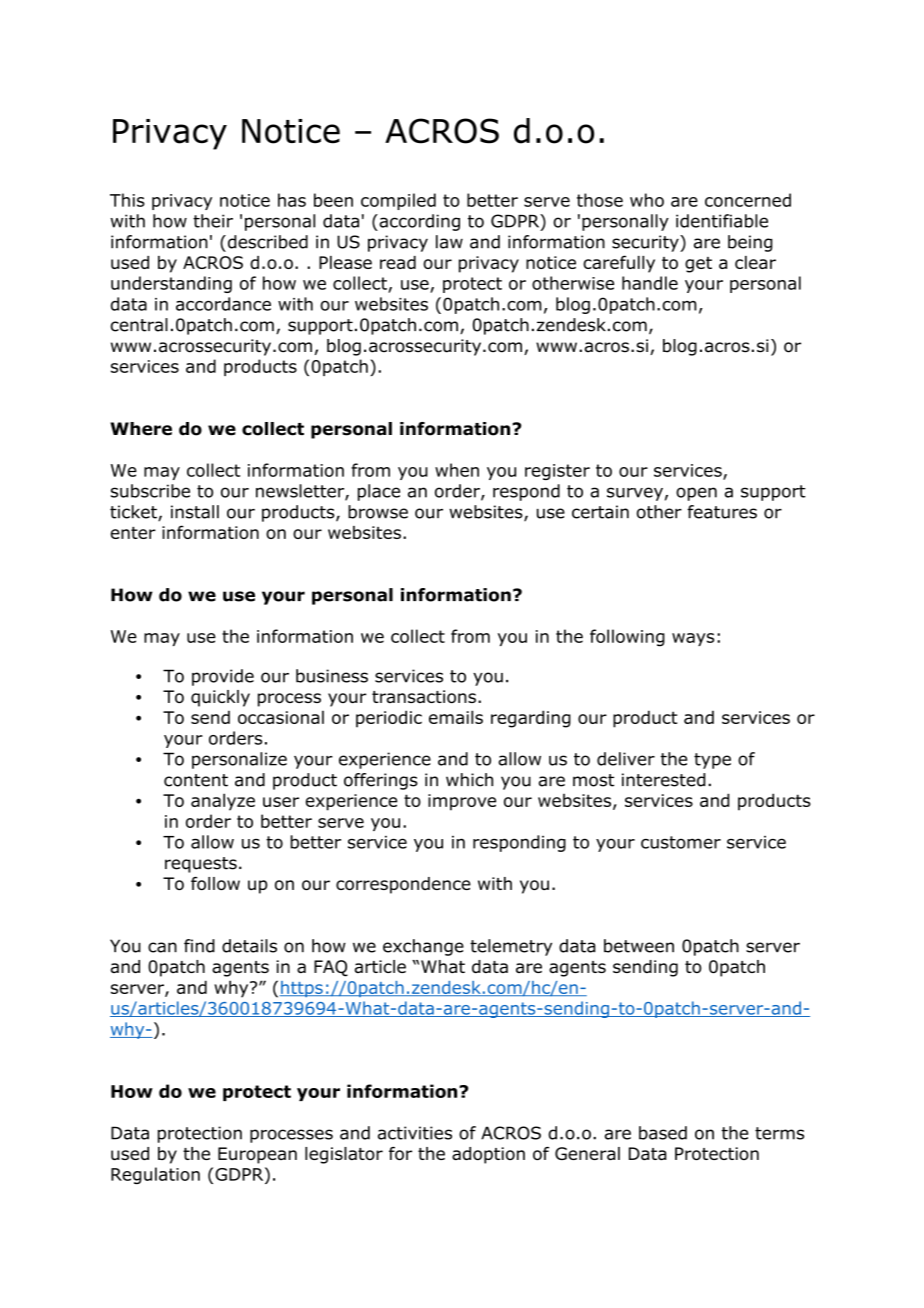 This image has width=924, height=1308. I want to click on their, so click(213, 221).
